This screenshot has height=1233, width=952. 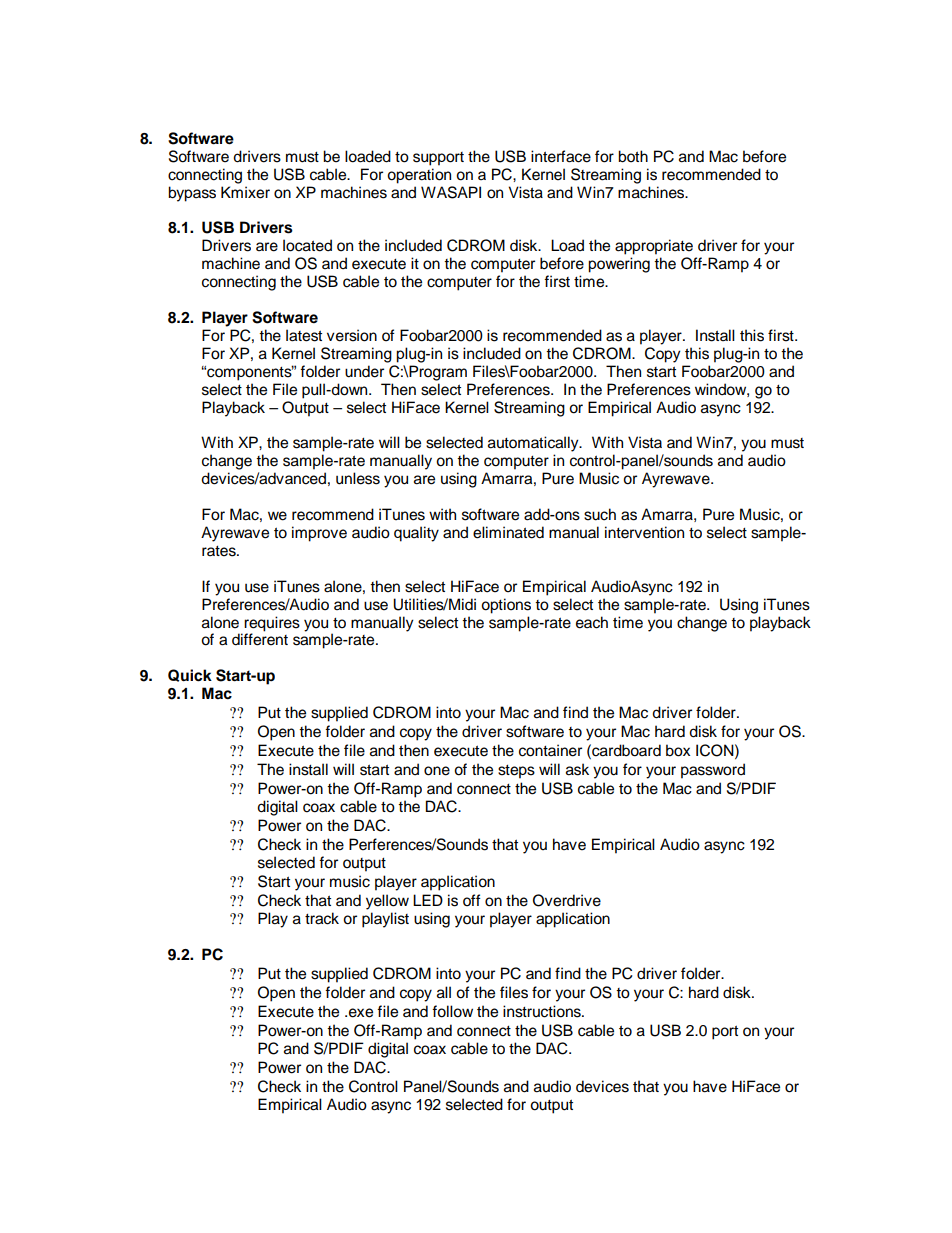 What do you see at coordinates (192, 194) in the screenshot?
I see `bypass` at bounding box center [192, 194].
